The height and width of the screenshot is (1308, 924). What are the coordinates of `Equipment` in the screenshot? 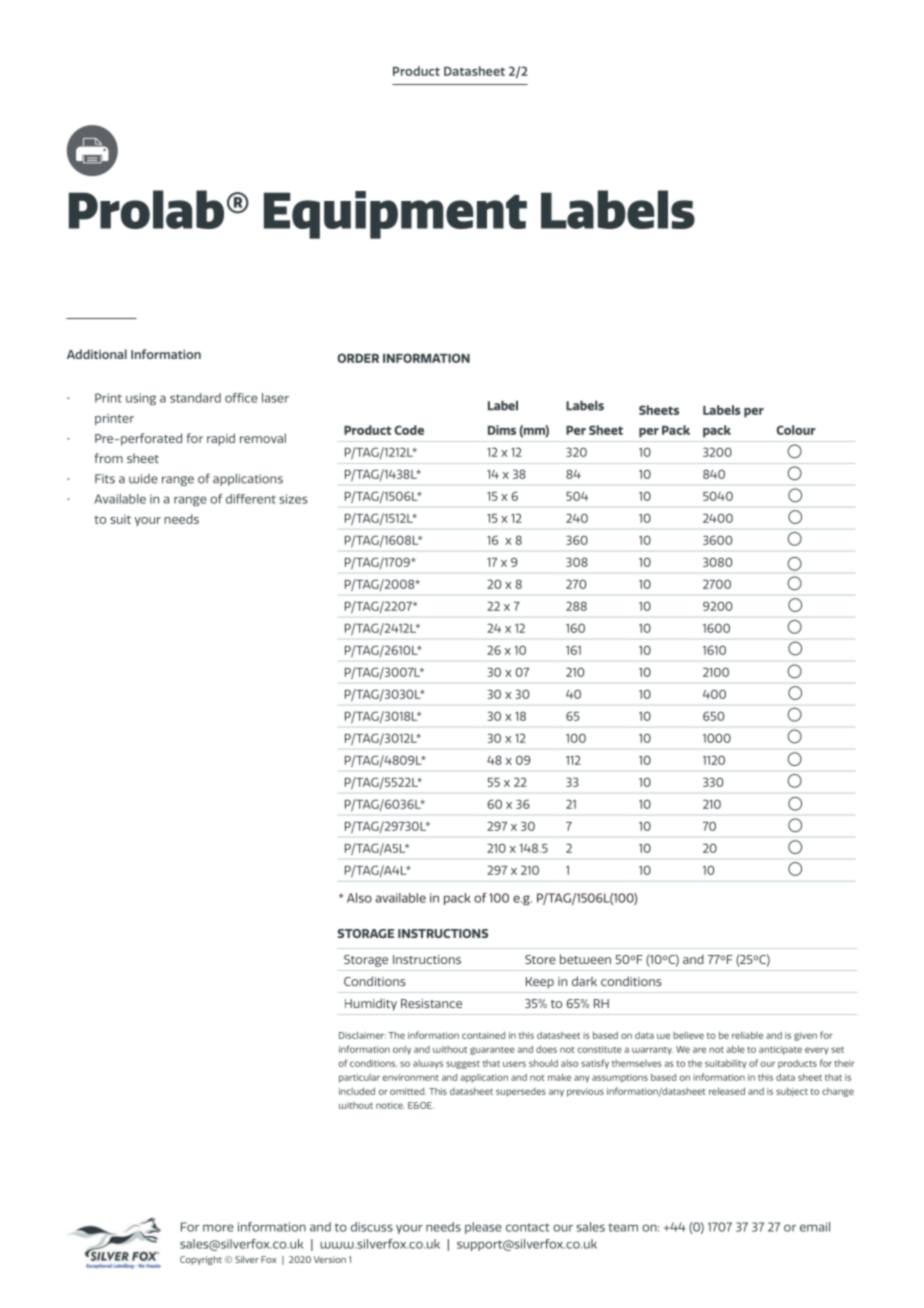 It's located at (395, 215).
